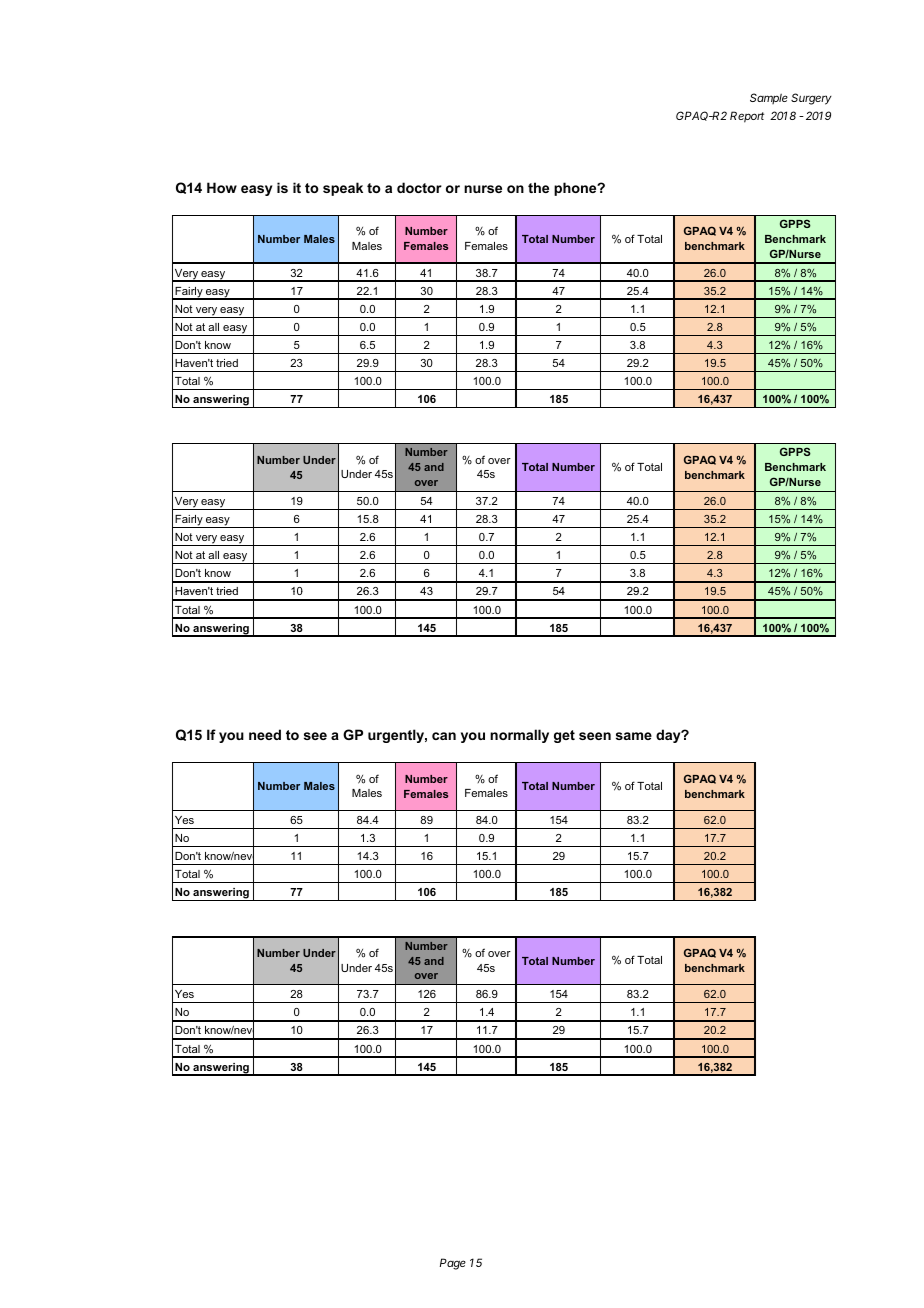  I want to click on Surgery, so click(811, 99).
